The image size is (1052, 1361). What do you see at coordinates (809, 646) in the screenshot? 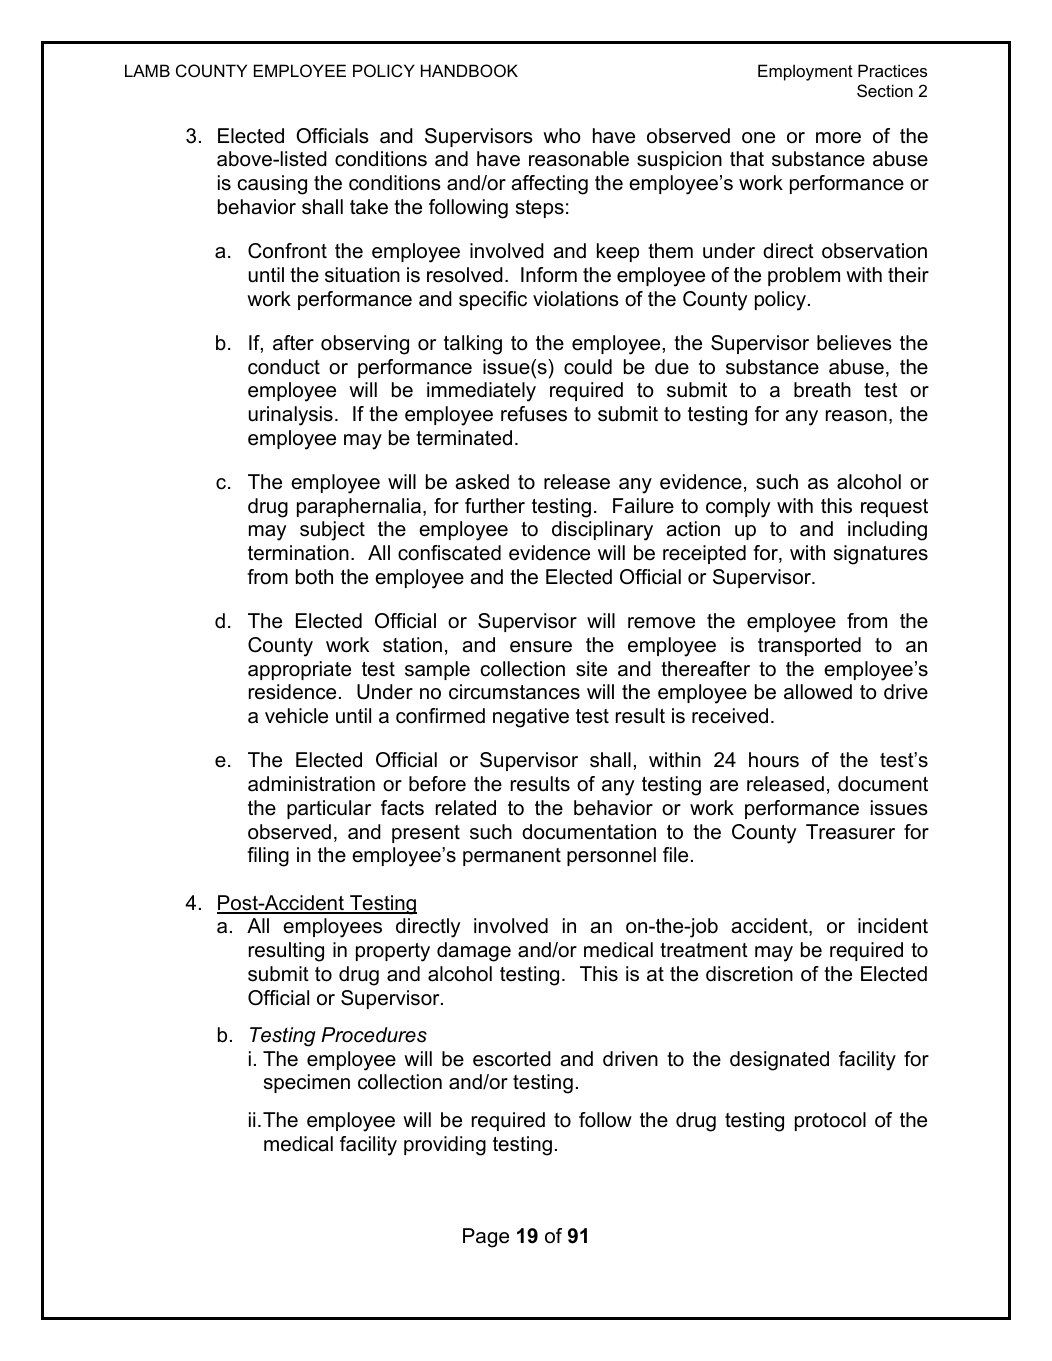
I see `transported` at bounding box center [809, 646].
